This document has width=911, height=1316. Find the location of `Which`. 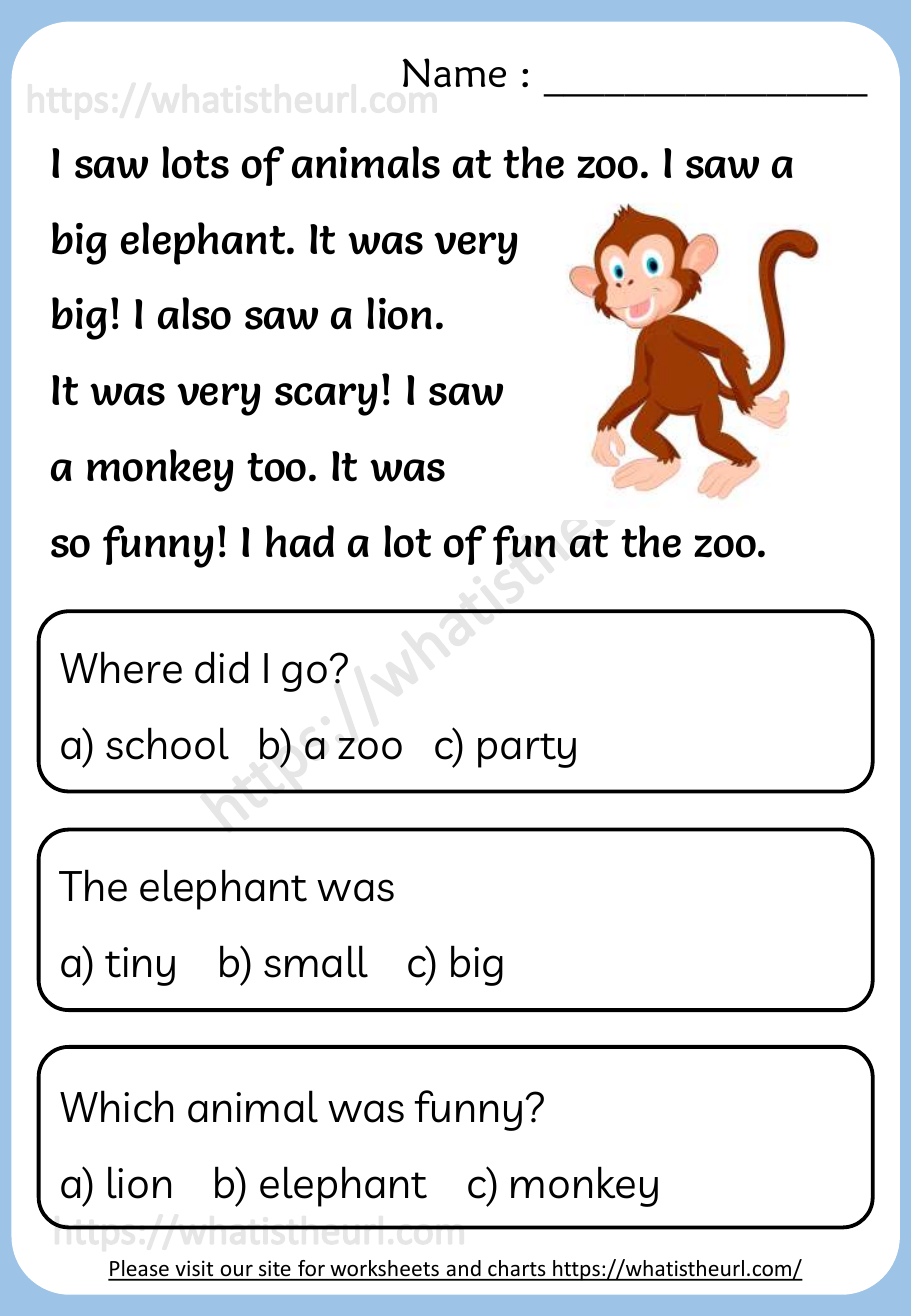

Which is located at coordinates (116, 1106).
